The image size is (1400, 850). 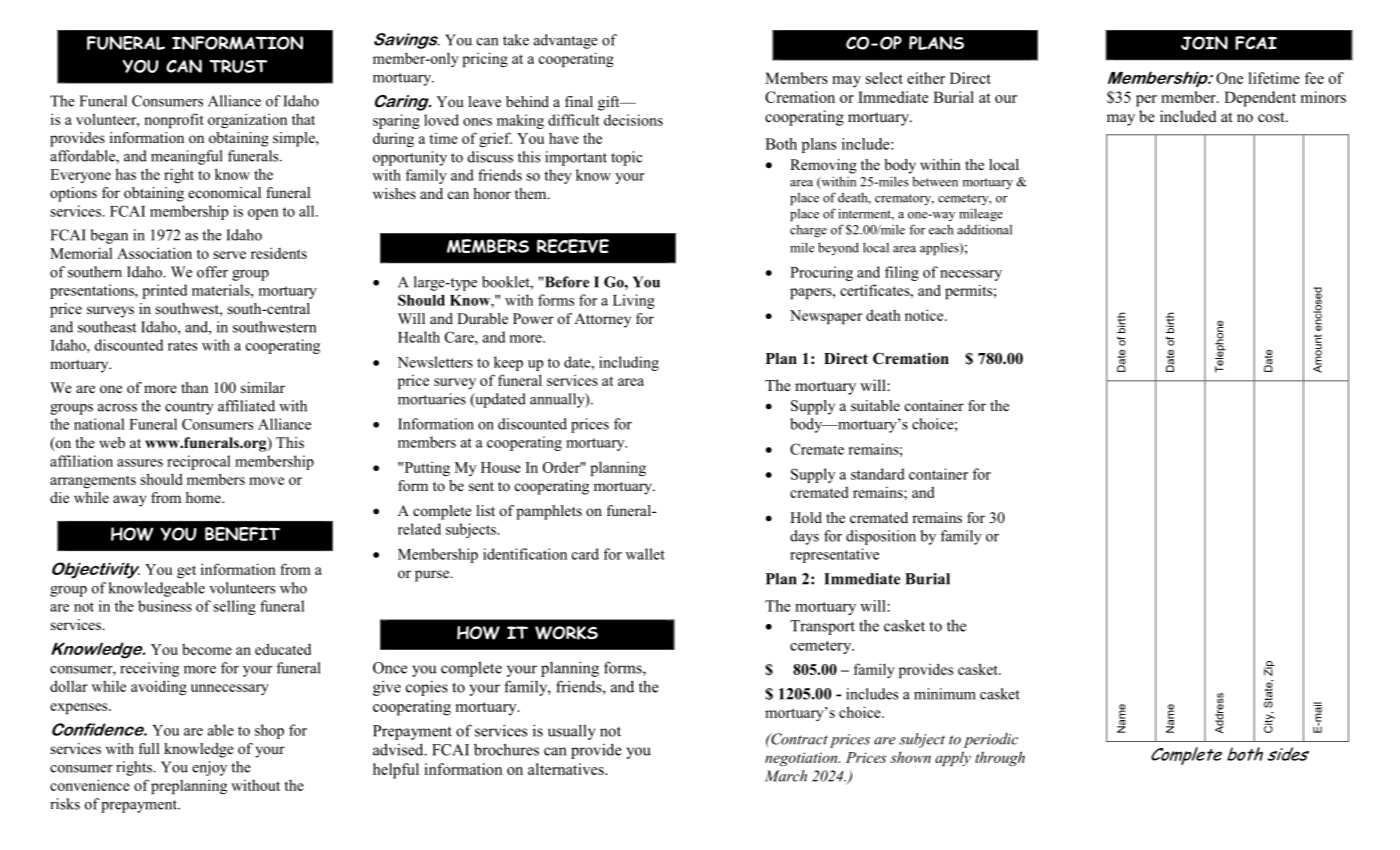 What do you see at coordinates (238, 66) in the image?
I see `TRUST` at bounding box center [238, 66].
